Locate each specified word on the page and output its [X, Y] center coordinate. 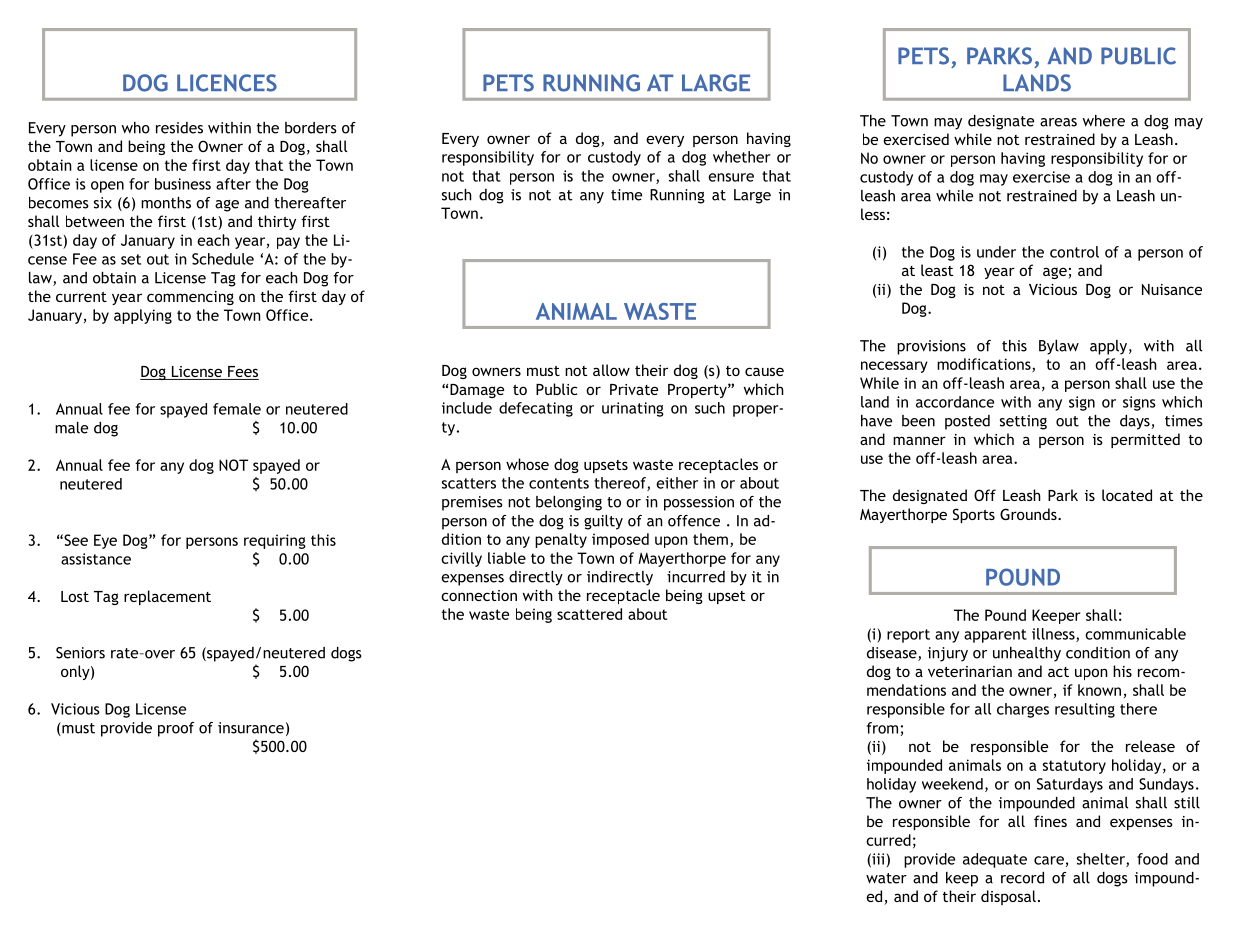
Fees [242, 373]
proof [176, 729]
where [1103, 121]
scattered [589, 614]
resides [179, 128]
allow [611, 370]
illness [1054, 635]
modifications [985, 365]
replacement [167, 597]
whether [742, 157]
